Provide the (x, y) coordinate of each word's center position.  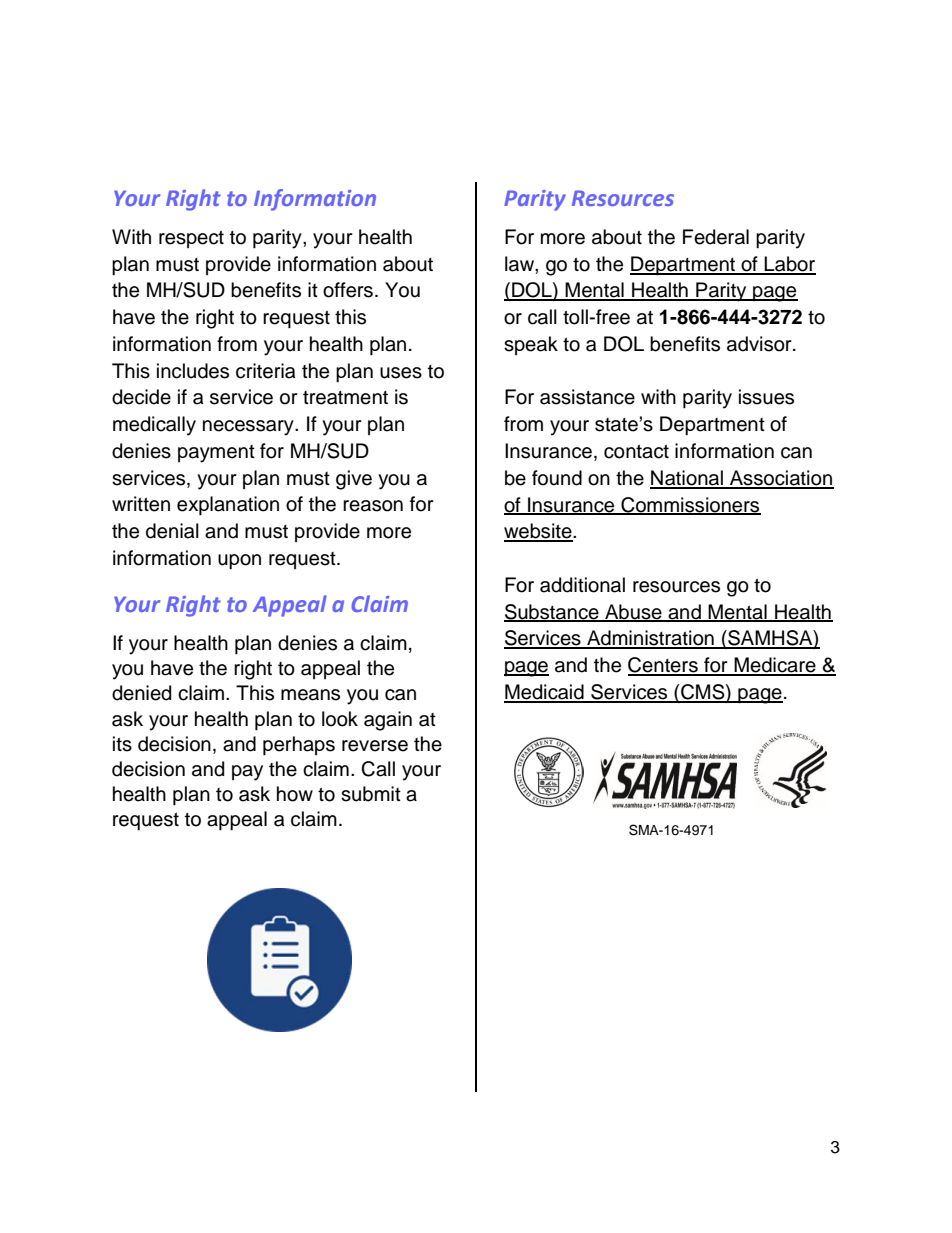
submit (371, 794)
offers (348, 290)
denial (172, 531)
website (539, 532)
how (295, 794)
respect (191, 239)
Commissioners (690, 505)
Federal (716, 237)
